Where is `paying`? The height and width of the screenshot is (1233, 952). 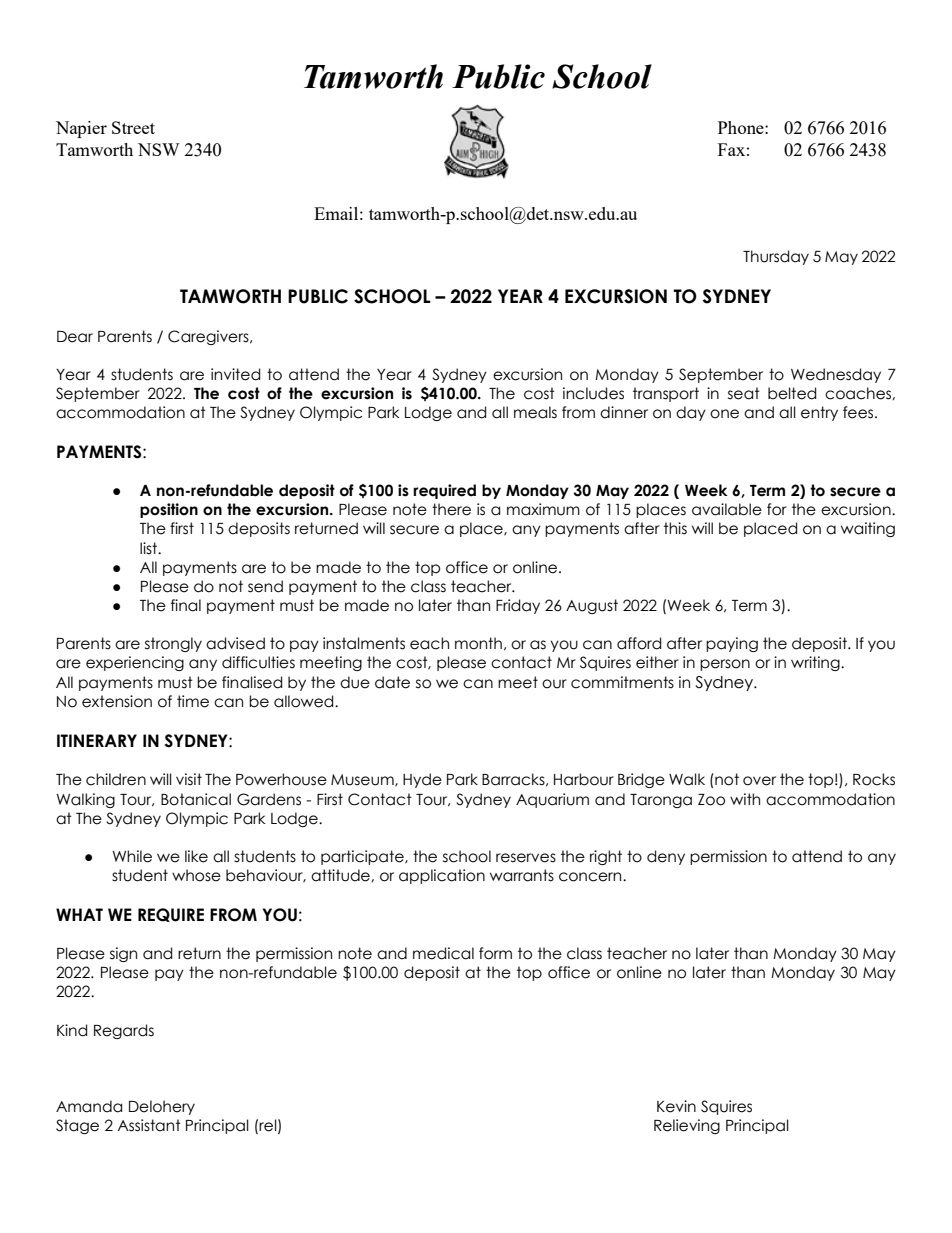
paying is located at coordinates (732, 644).
